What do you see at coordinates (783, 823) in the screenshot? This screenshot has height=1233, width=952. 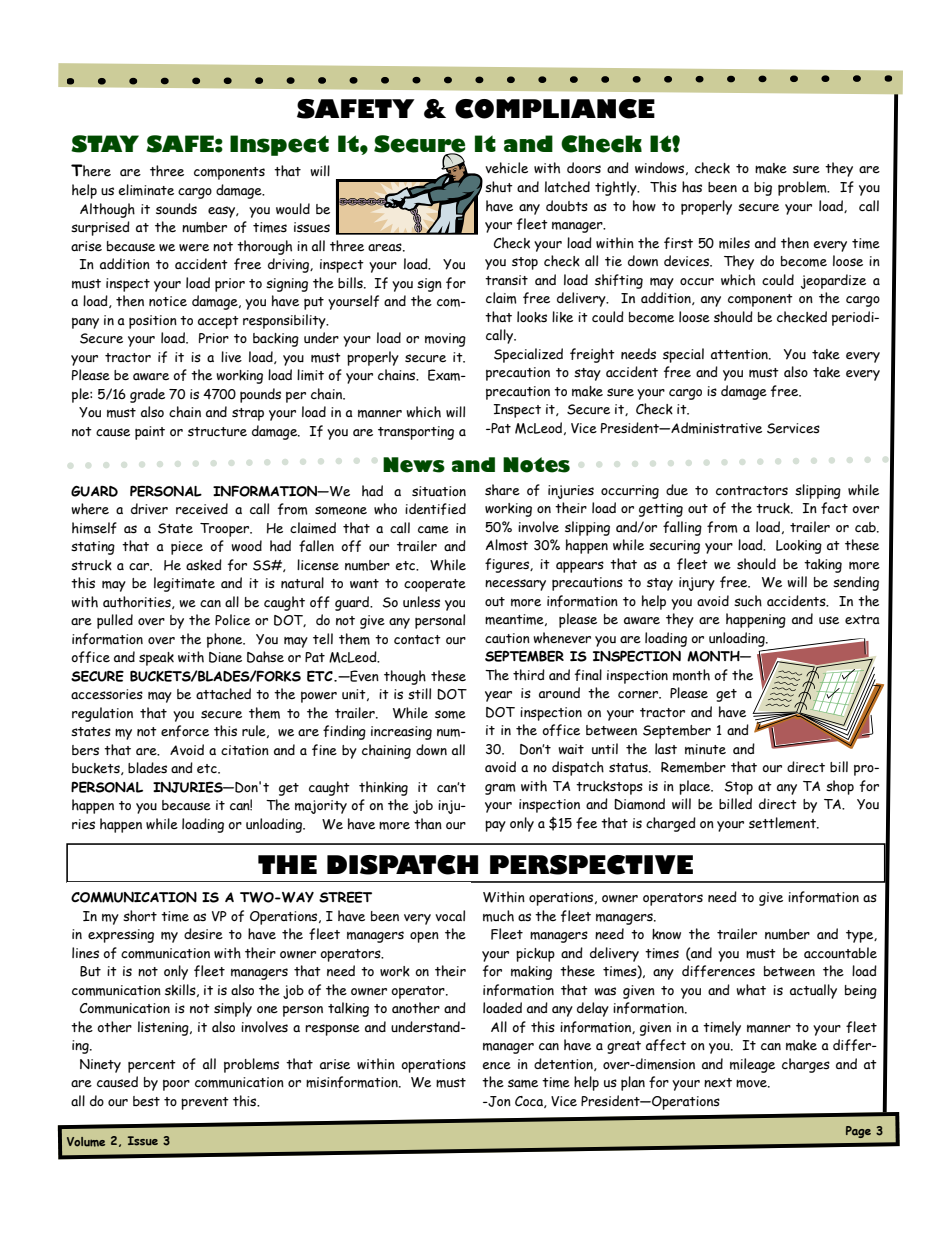 I see `settlement` at bounding box center [783, 823].
